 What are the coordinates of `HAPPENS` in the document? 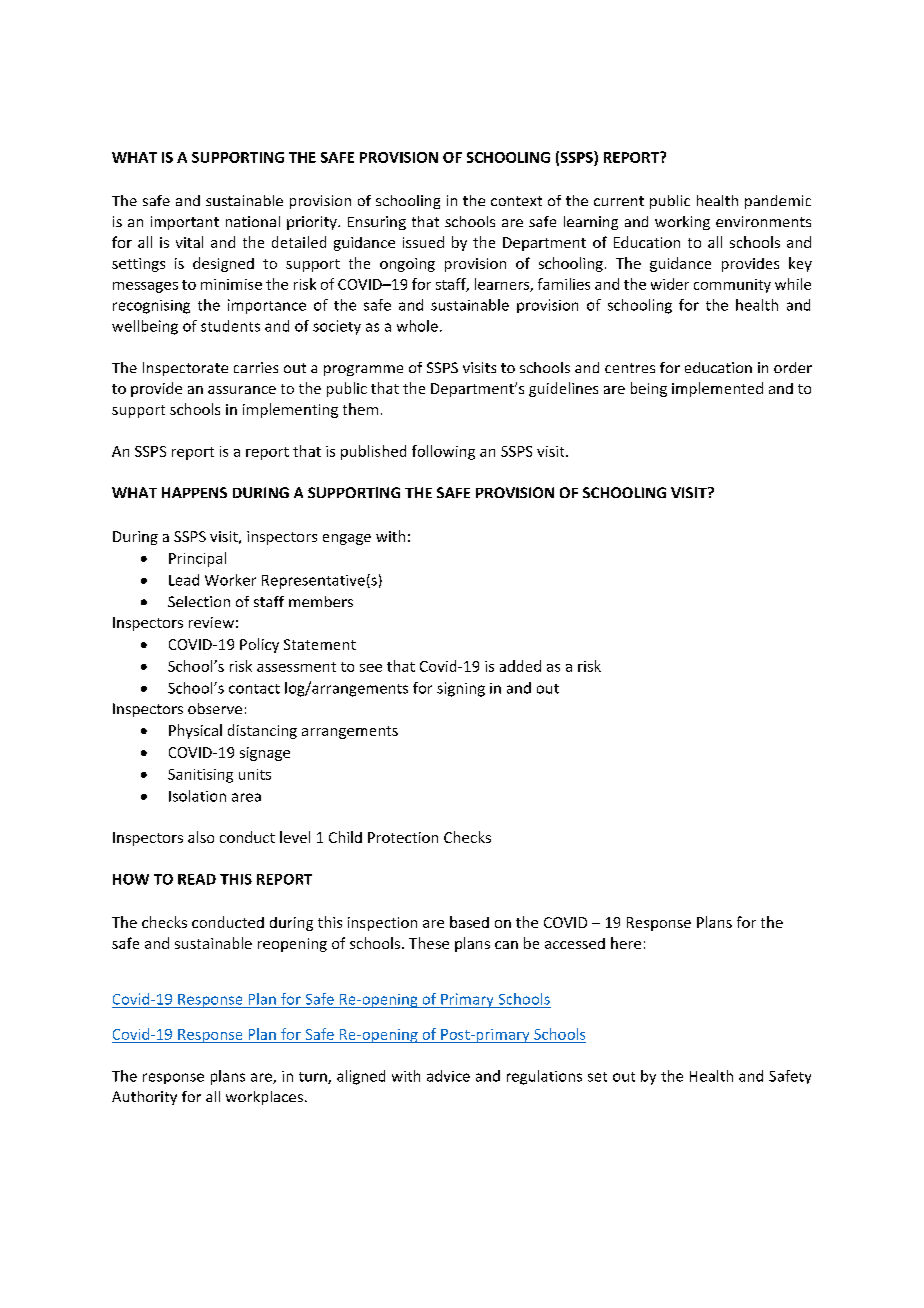 It's located at (194, 492).
